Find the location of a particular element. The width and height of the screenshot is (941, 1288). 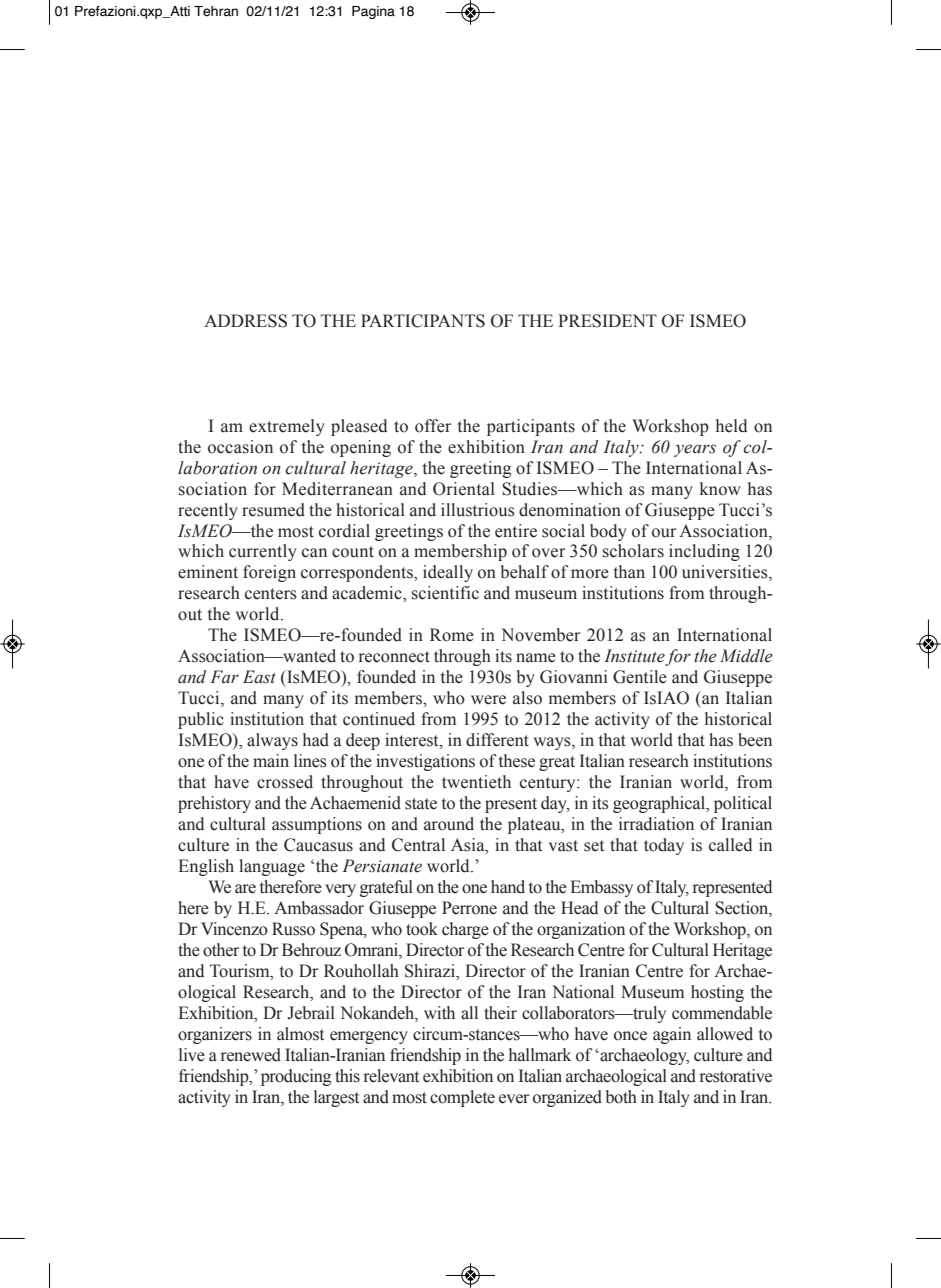

ADDRESS is located at coordinates (245, 321).
